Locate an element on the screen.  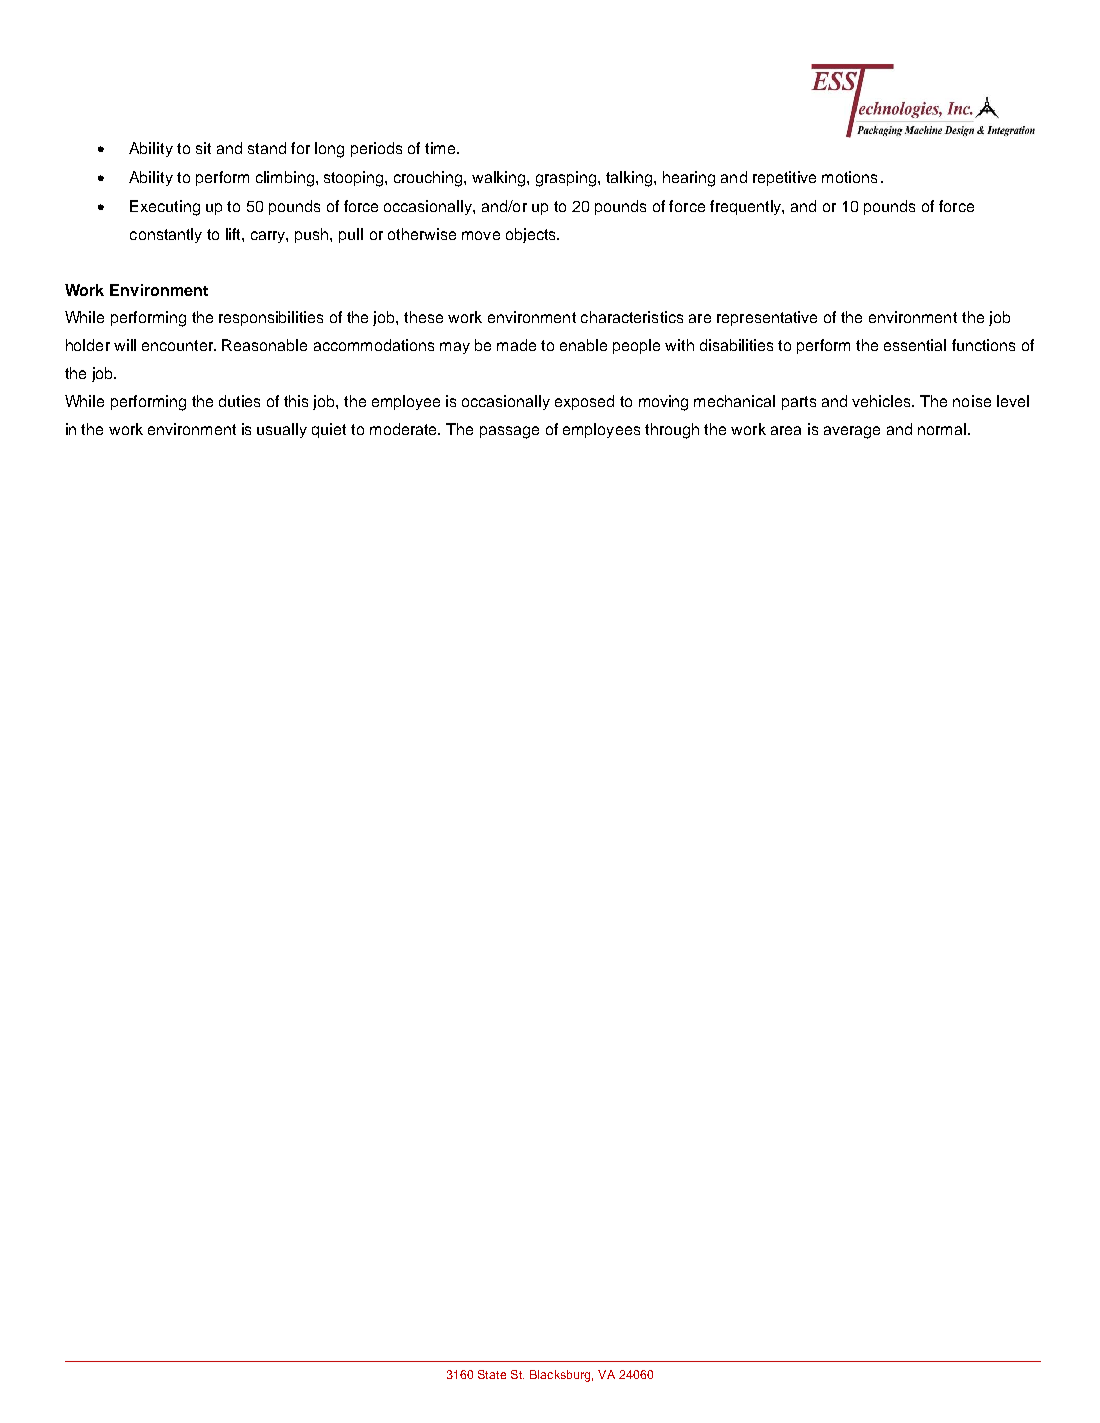
normal is located at coordinates (942, 429).
